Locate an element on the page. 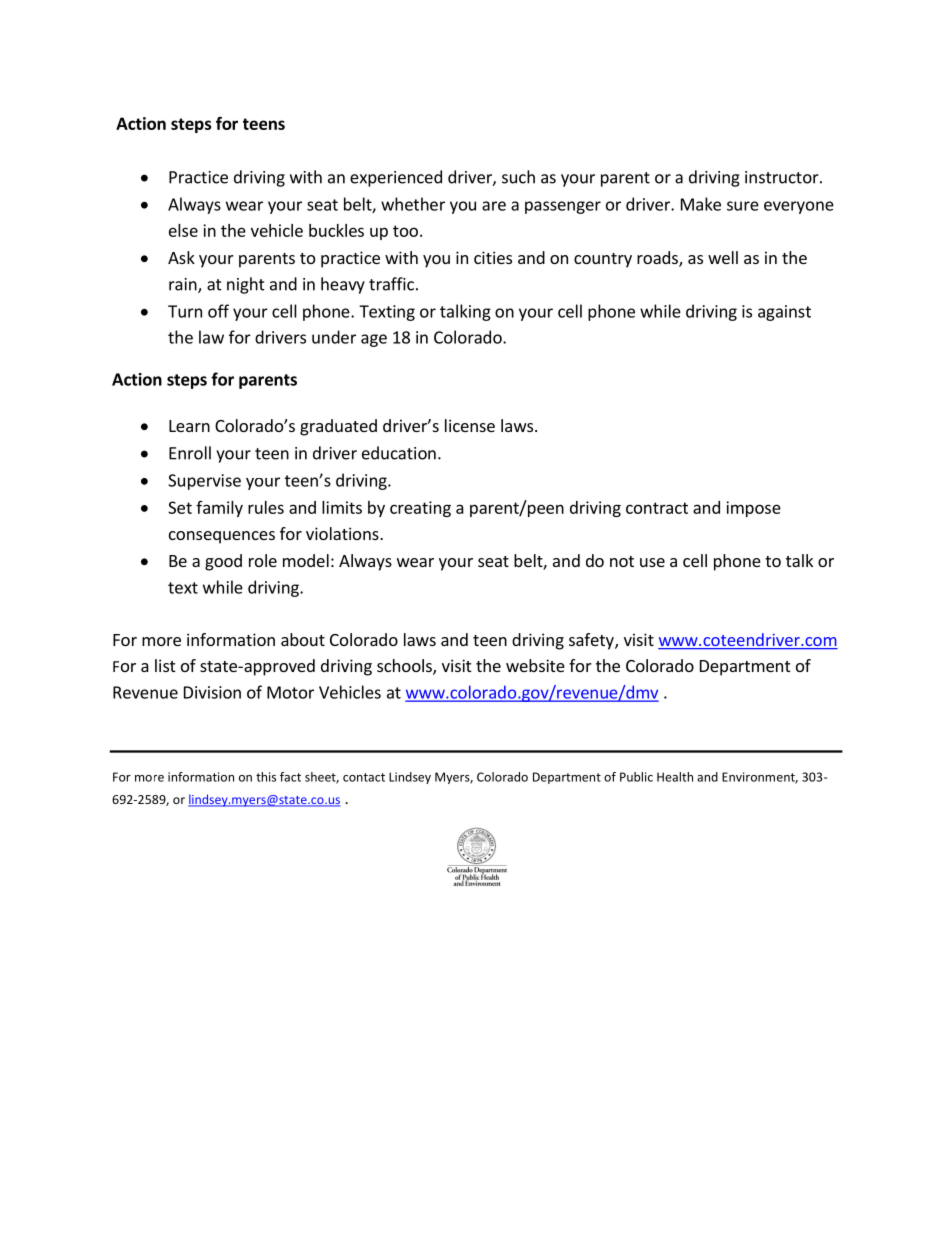 The width and height of the document is (952, 1233). contact is located at coordinates (364, 777).
